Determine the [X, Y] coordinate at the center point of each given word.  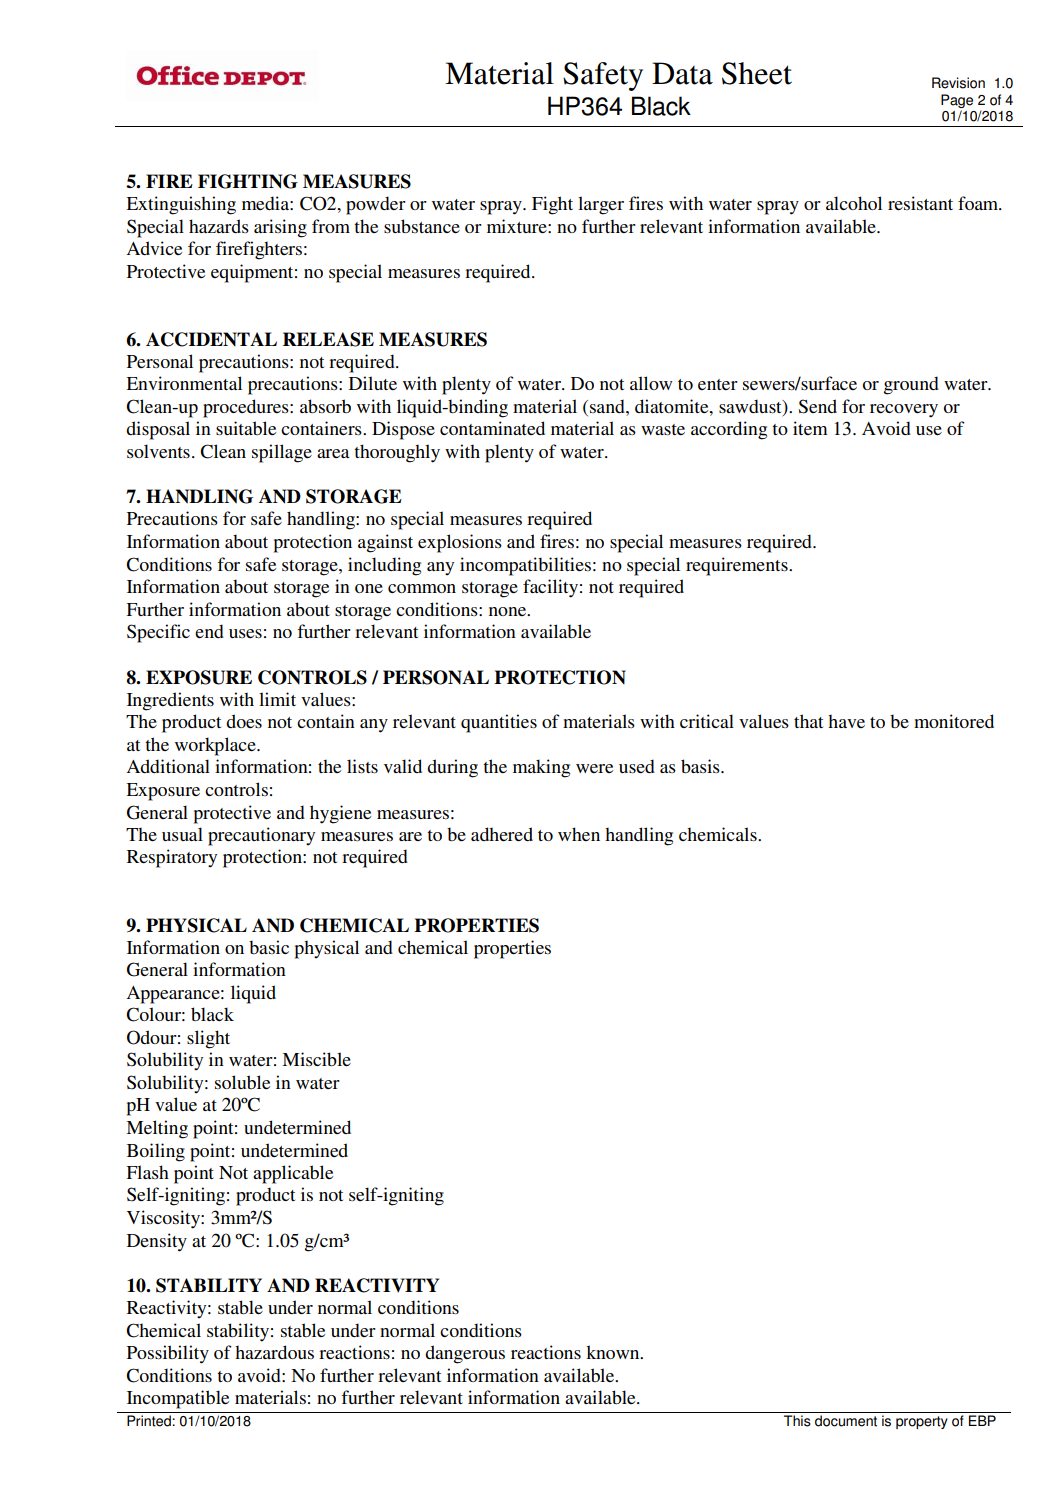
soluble [242, 1082]
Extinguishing [181, 205]
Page [957, 101]
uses [245, 633]
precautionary [261, 836]
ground [911, 385]
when [579, 834]
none [509, 611]
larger [601, 205]
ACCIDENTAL [211, 339]
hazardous [274, 1352]
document [846, 1421]
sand [608, 406]
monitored [954, 721]
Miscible [316, 1059]
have [846, 721]
